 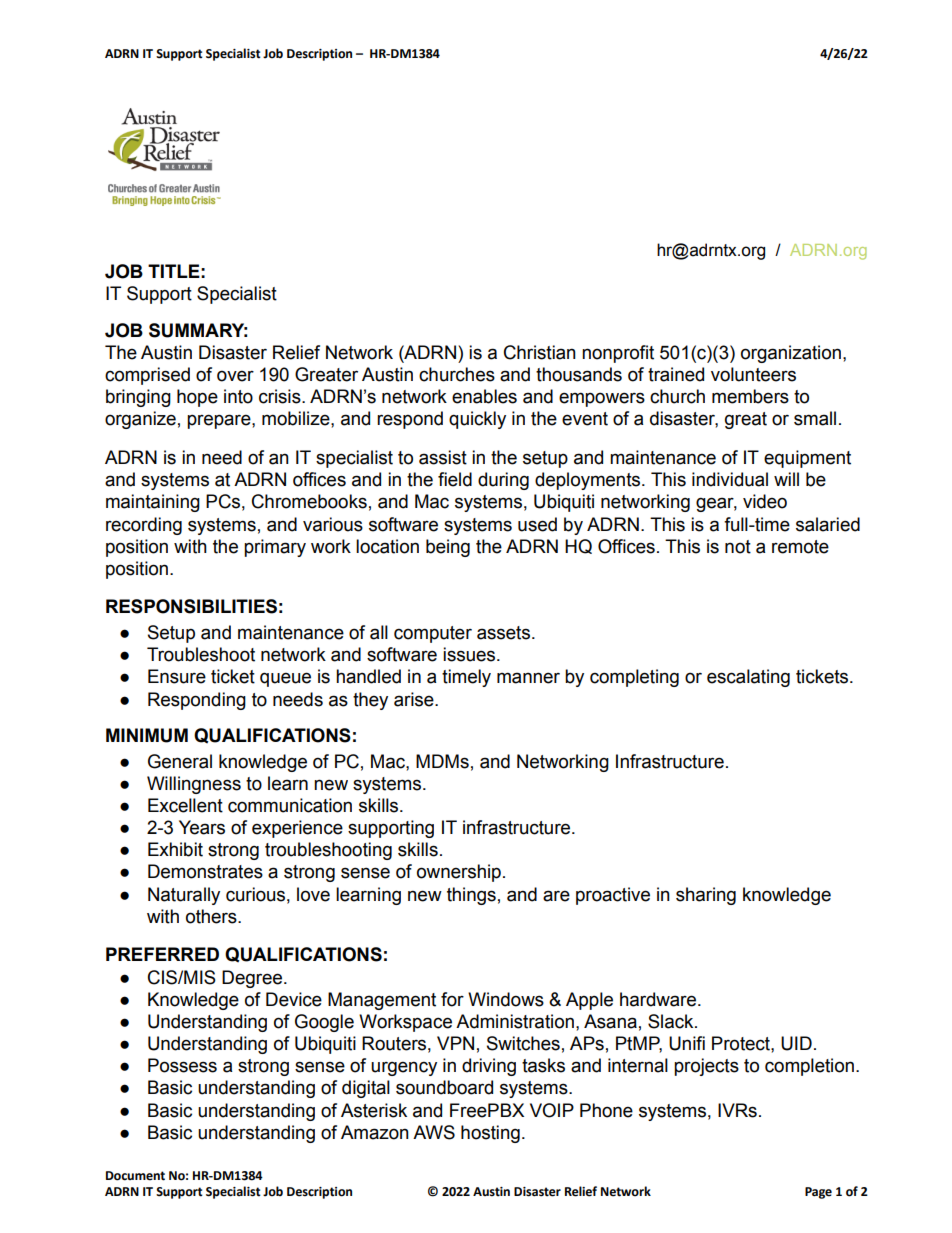 I want to click on escalating, so click(x=748, y=678).
